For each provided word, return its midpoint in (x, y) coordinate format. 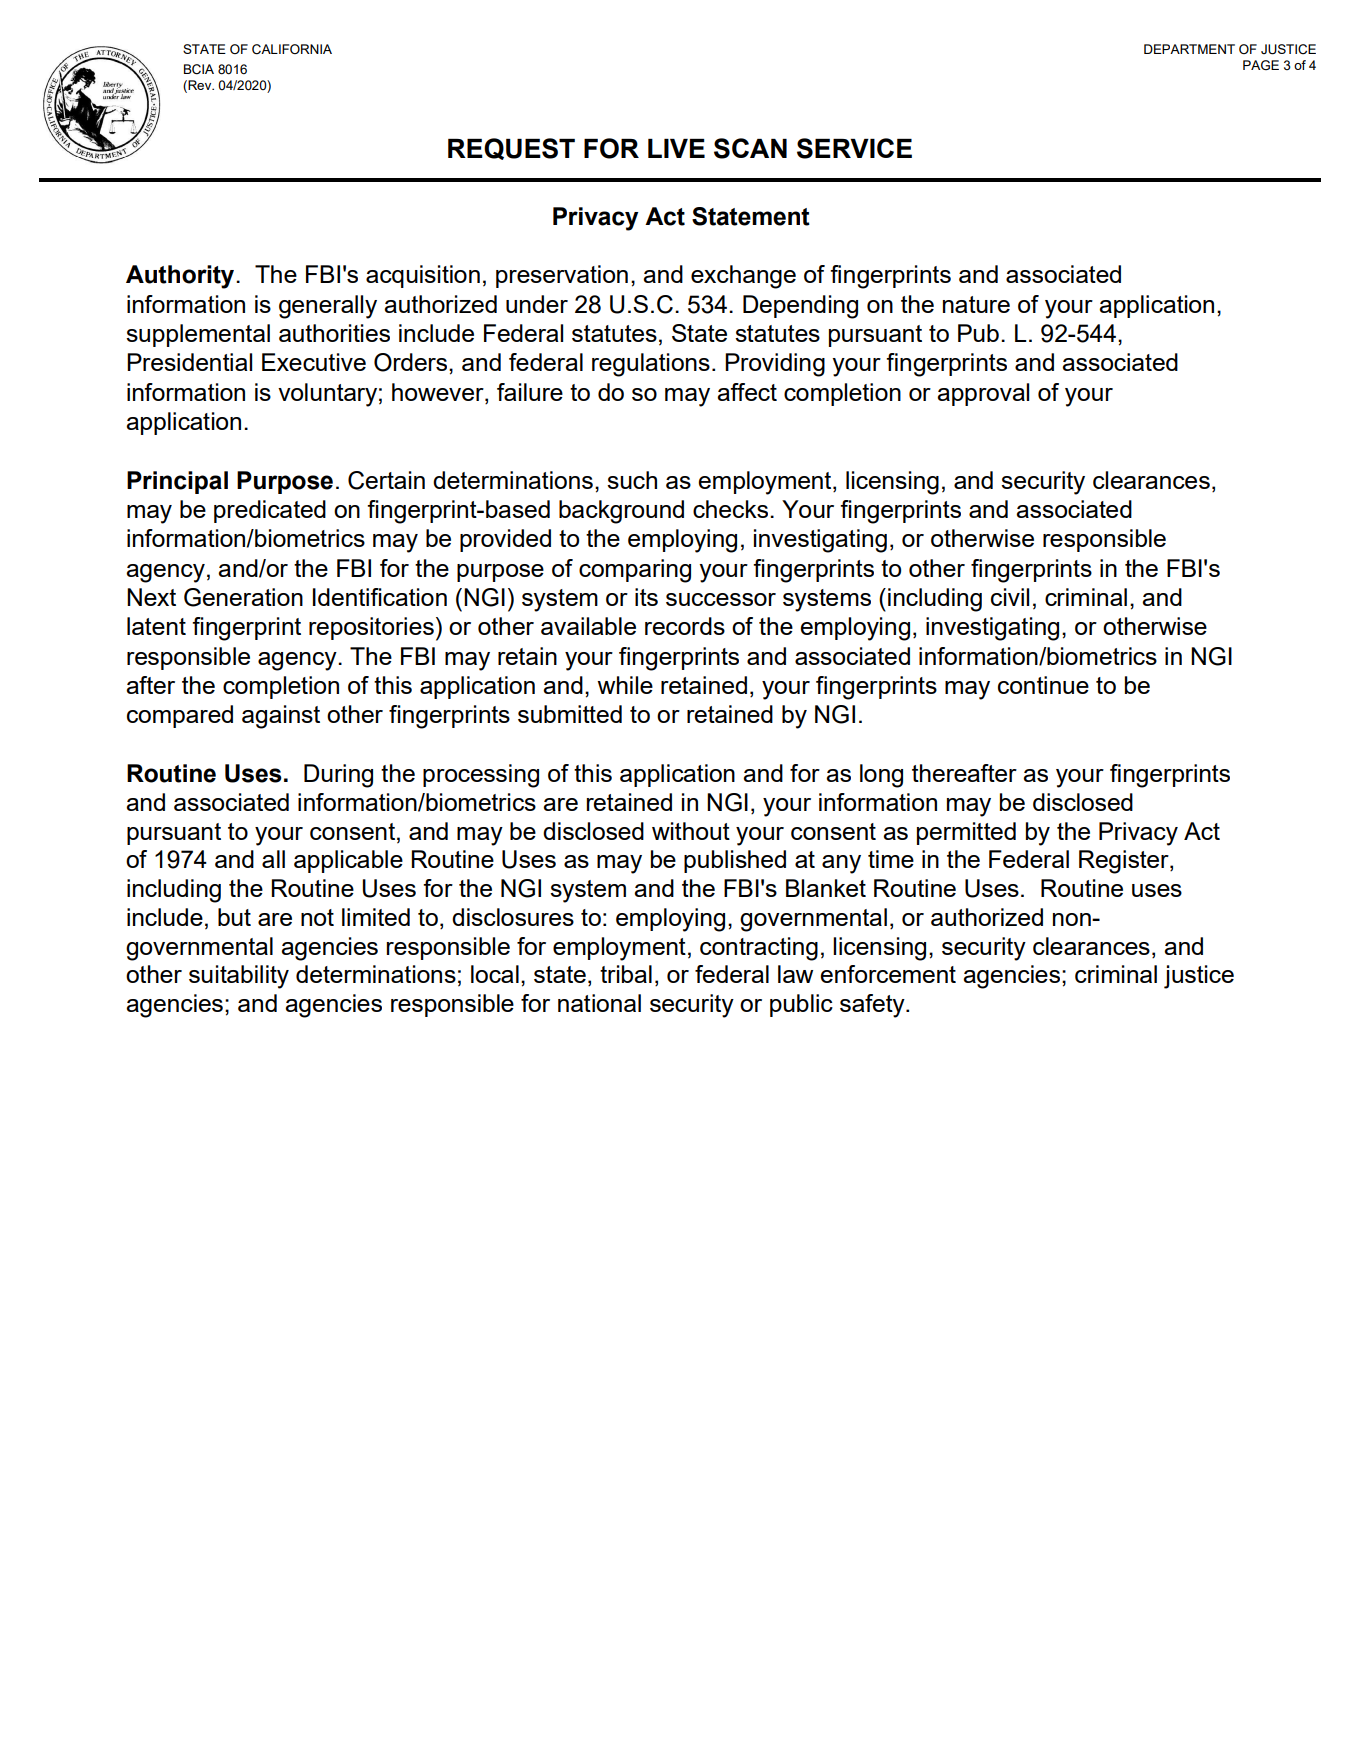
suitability (239, 977)
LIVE (676, 148)
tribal (626, 974)
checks (730, 509)
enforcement (888, 974)
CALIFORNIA (292, 49)
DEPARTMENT (1189, 49)
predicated (270, 511)
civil (1010, 597)
